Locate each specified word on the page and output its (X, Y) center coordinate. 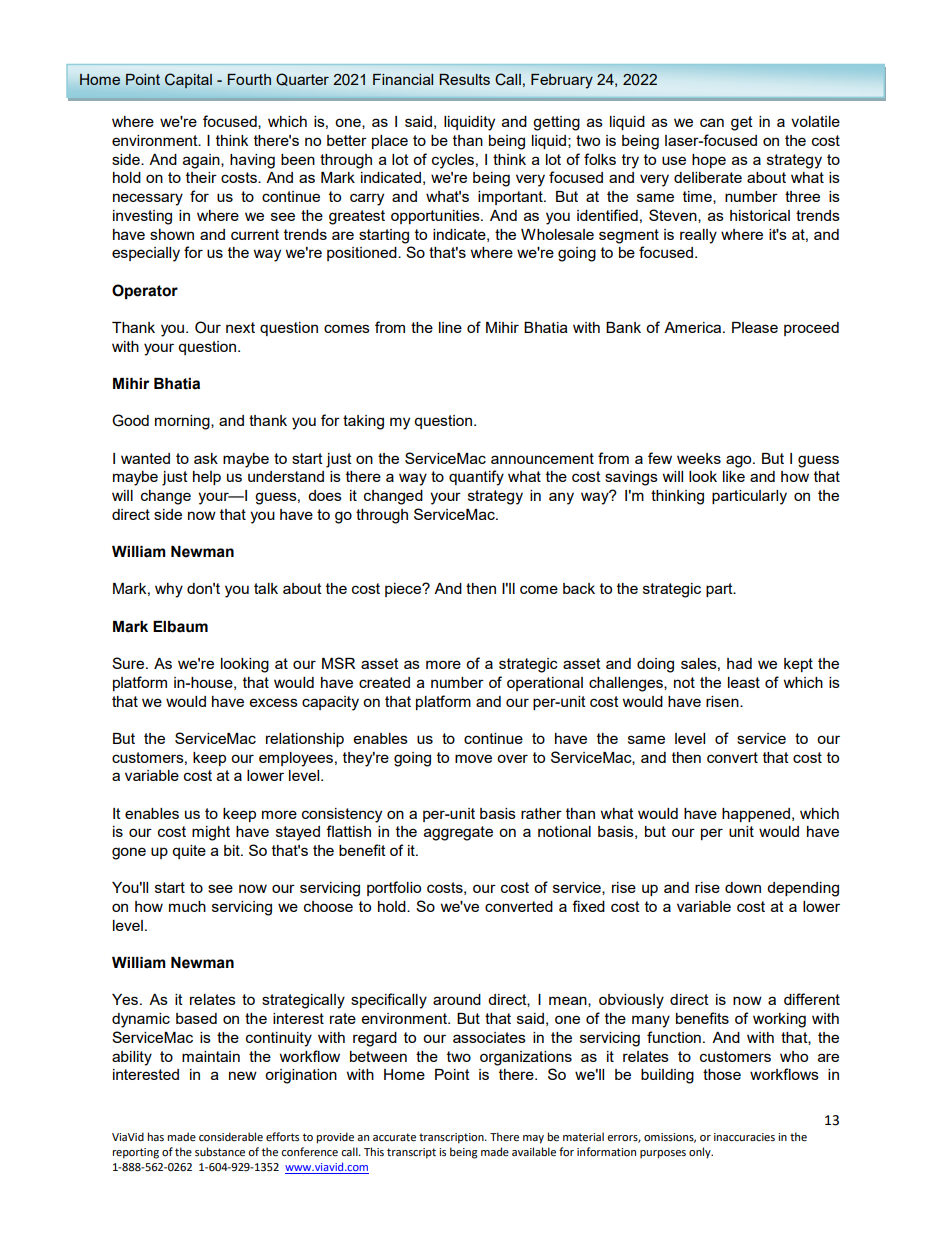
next (240, 327)
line (450, 327)
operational (545, 684)
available (534, 1152)
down (743, 887)
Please (755, 327)
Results (465, 79)
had (739, 663)
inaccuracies (744, 1137)
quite (189, 852)
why (169, 590)
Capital (188, 80)
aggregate (458, 833)
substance (220, 1152)
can (712, 122)
